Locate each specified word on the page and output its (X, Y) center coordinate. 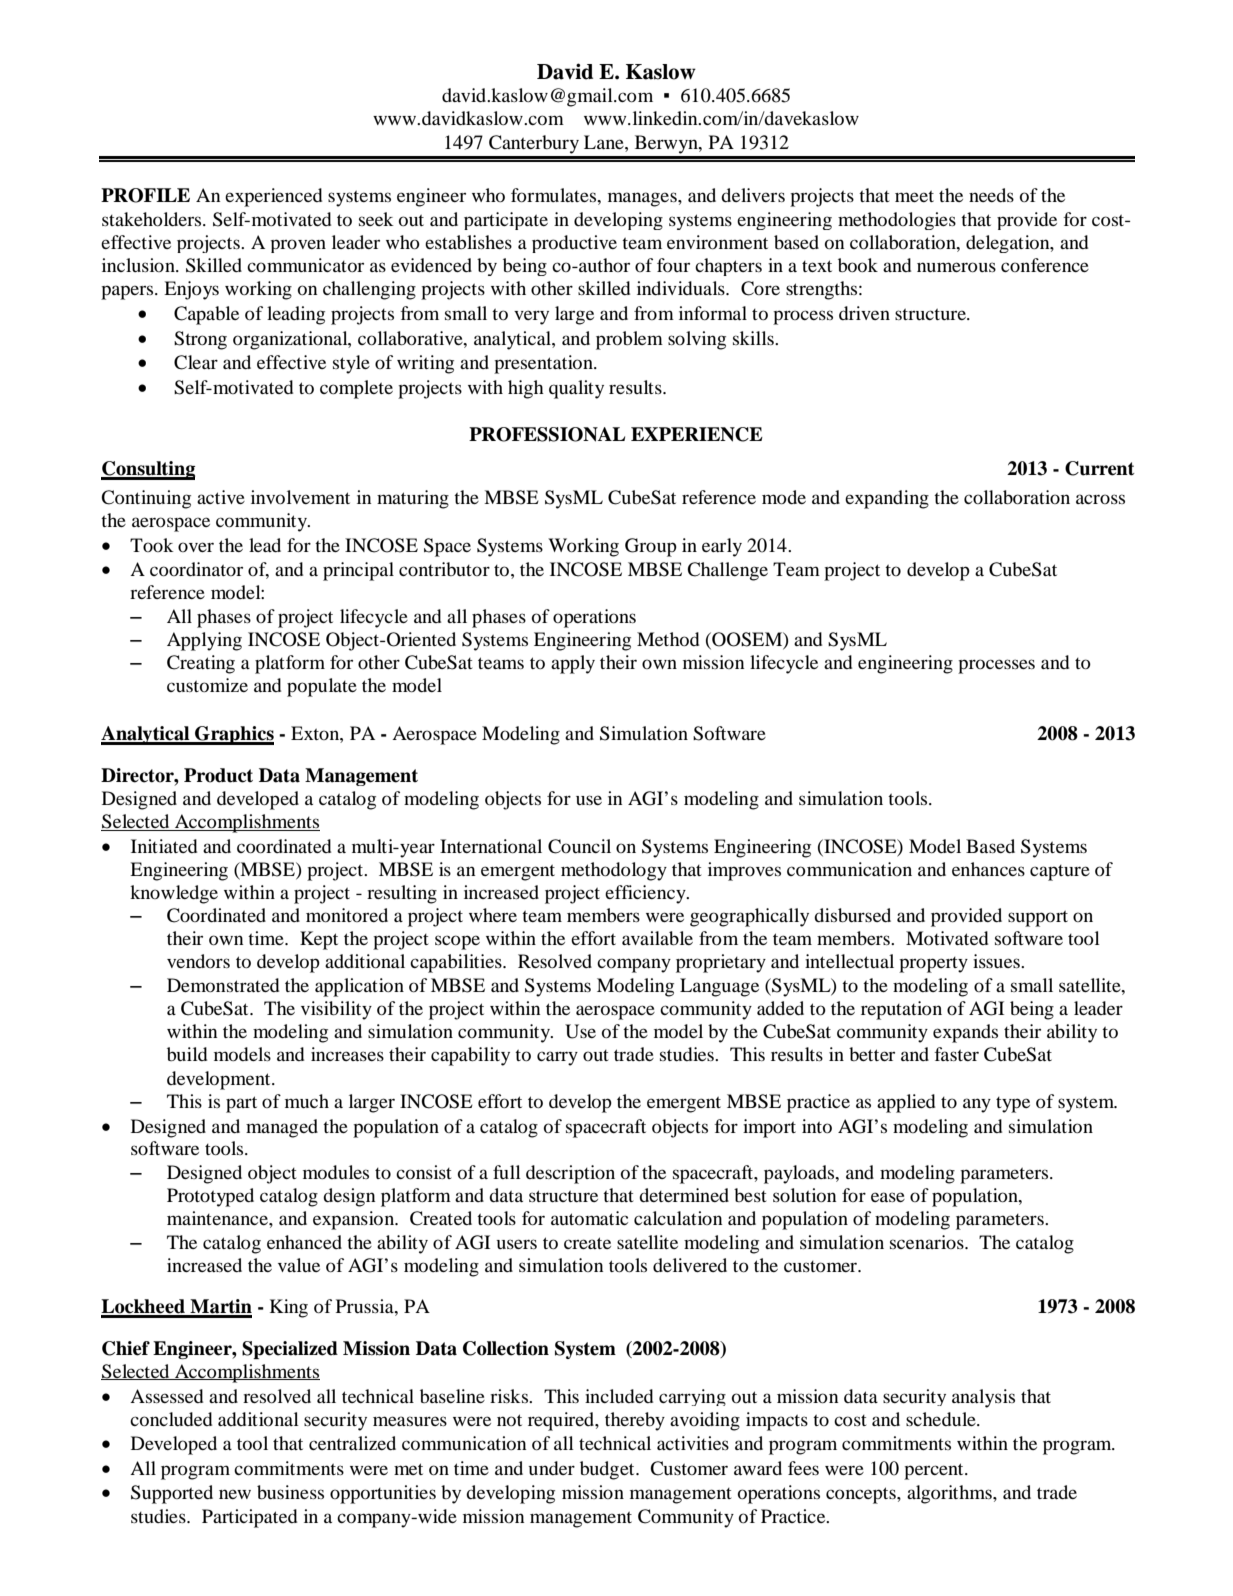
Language (719, 987)
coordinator (196, 569)
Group (651, 547)
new (235, 1494)
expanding (887, 499)
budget (608, 1470)
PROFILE (145, 195)
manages (643, 199)
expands (965, 1033)
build (187, 1054)
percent (935, 1471)
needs (991, 195)
